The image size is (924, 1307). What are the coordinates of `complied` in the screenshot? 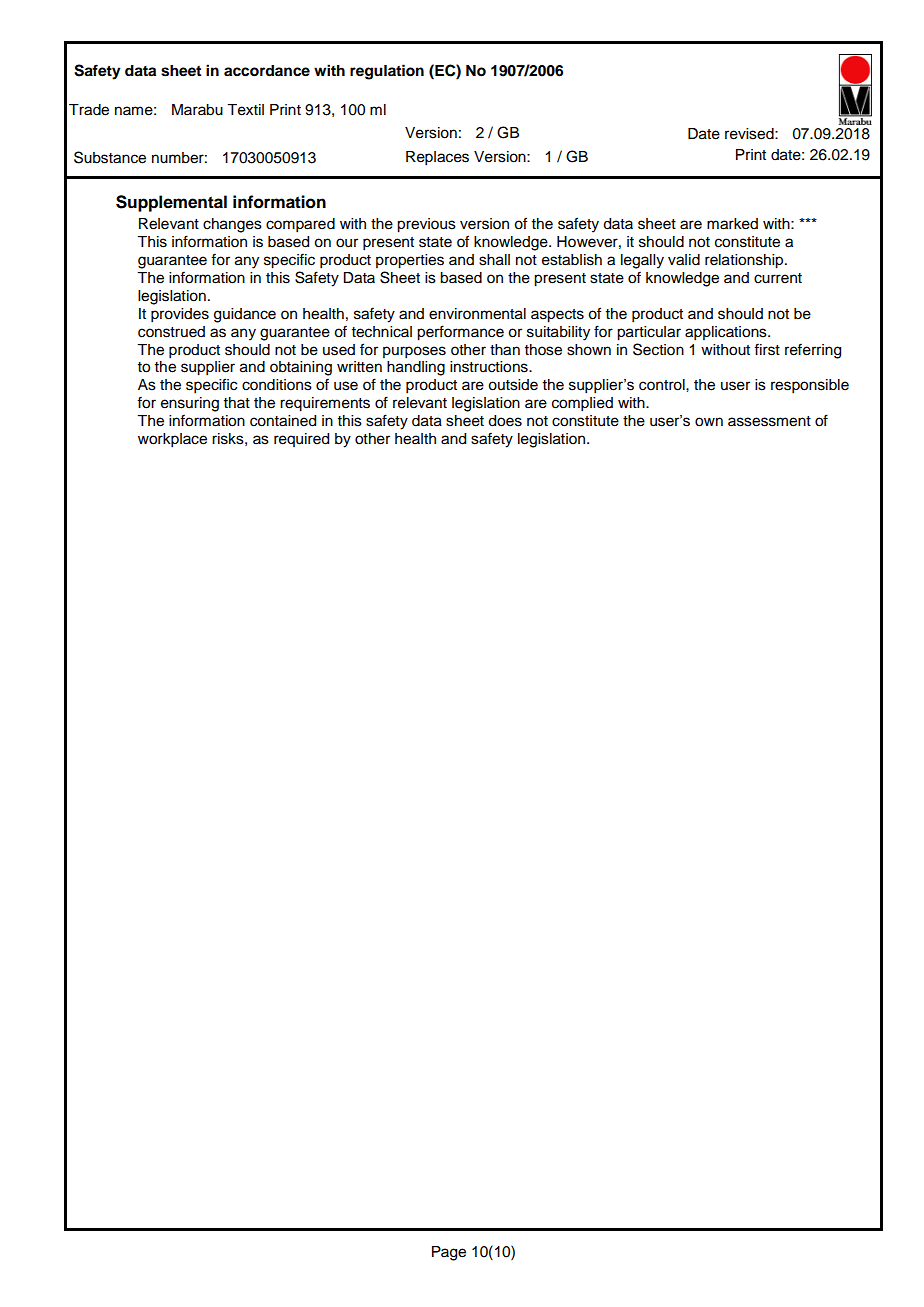 It's located at (582, 404).
